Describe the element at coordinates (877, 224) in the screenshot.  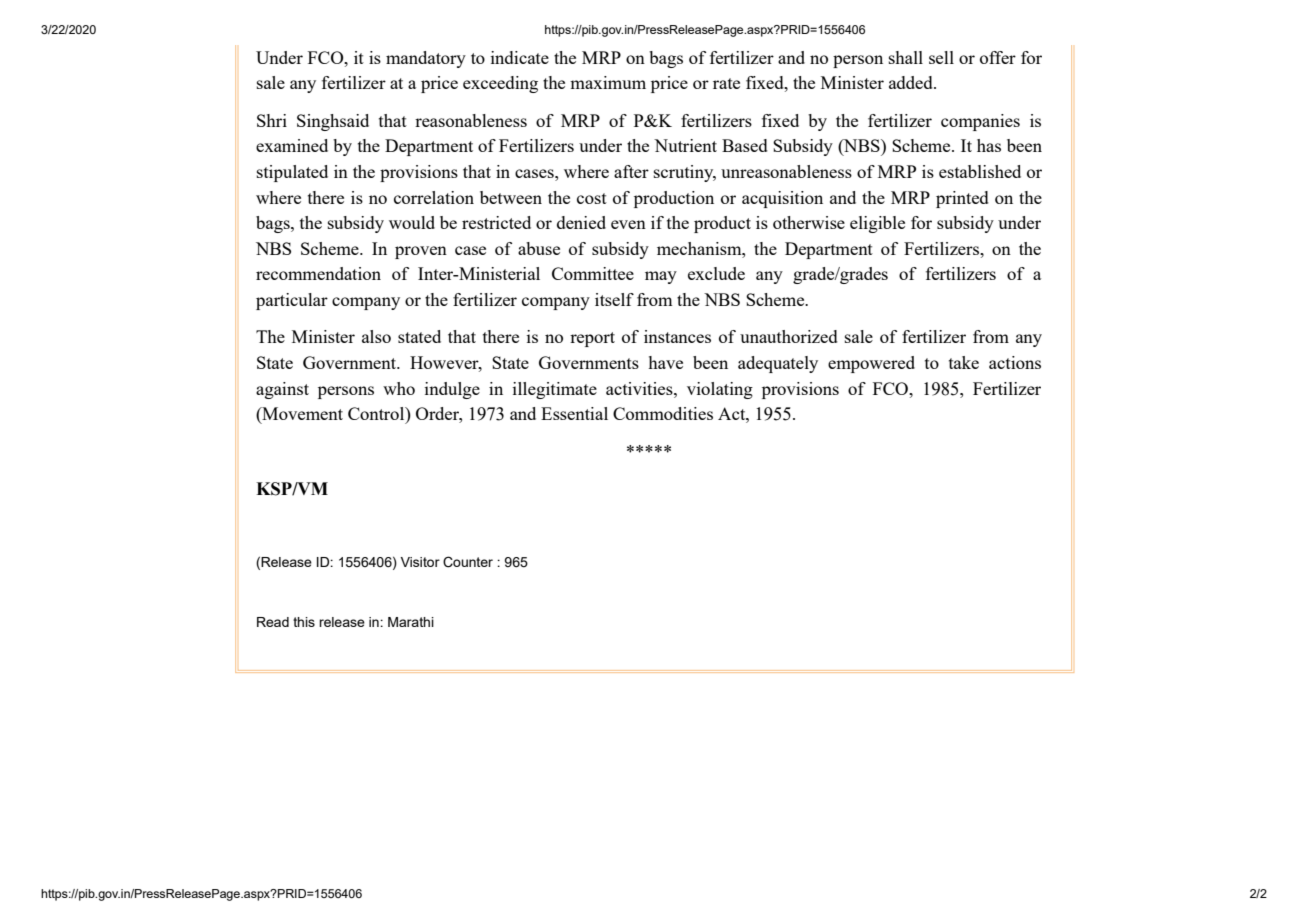
I see `eligible` at that location.
